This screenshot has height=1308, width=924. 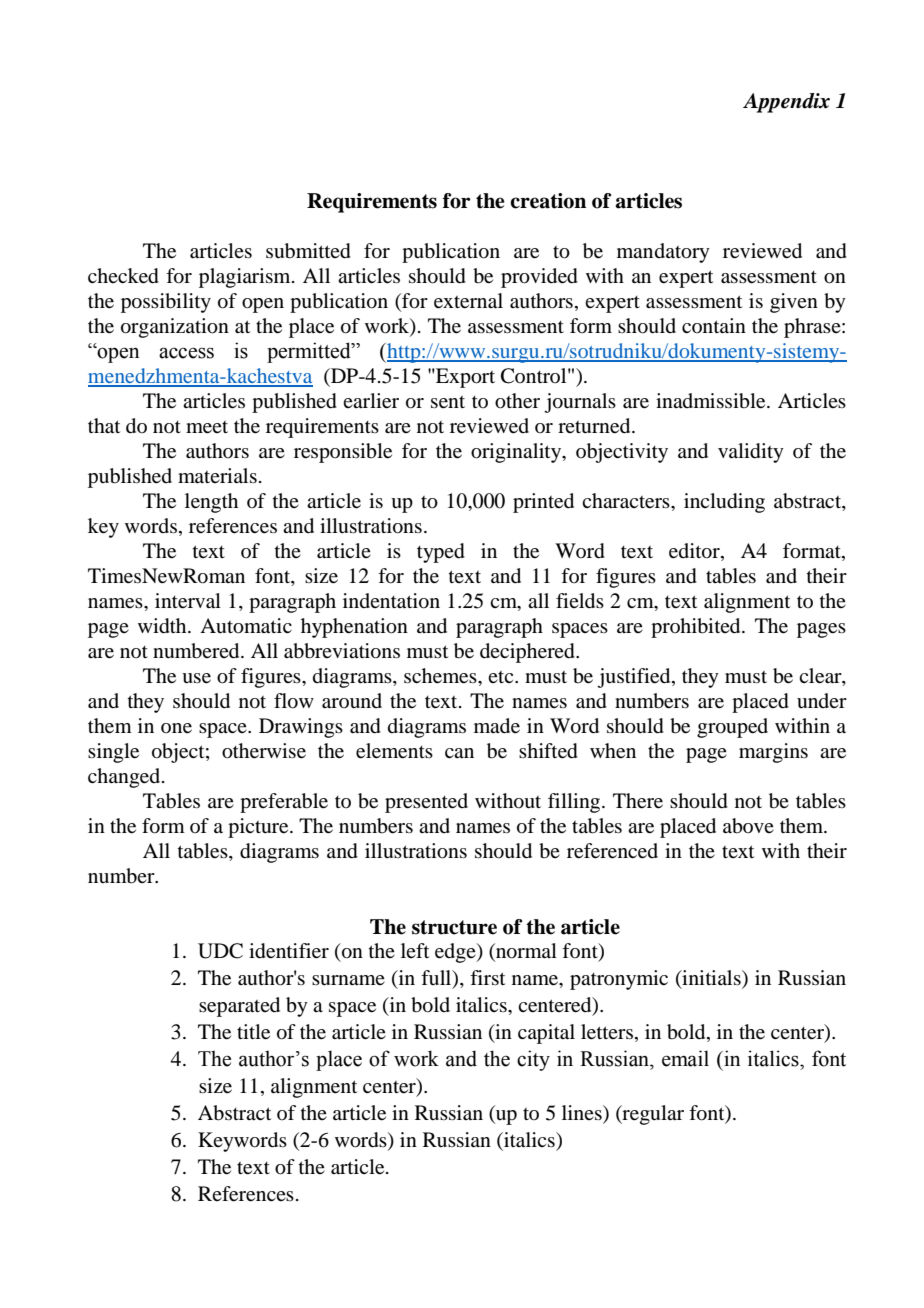 I want to click on indentation, so click(x=391, y=601).
